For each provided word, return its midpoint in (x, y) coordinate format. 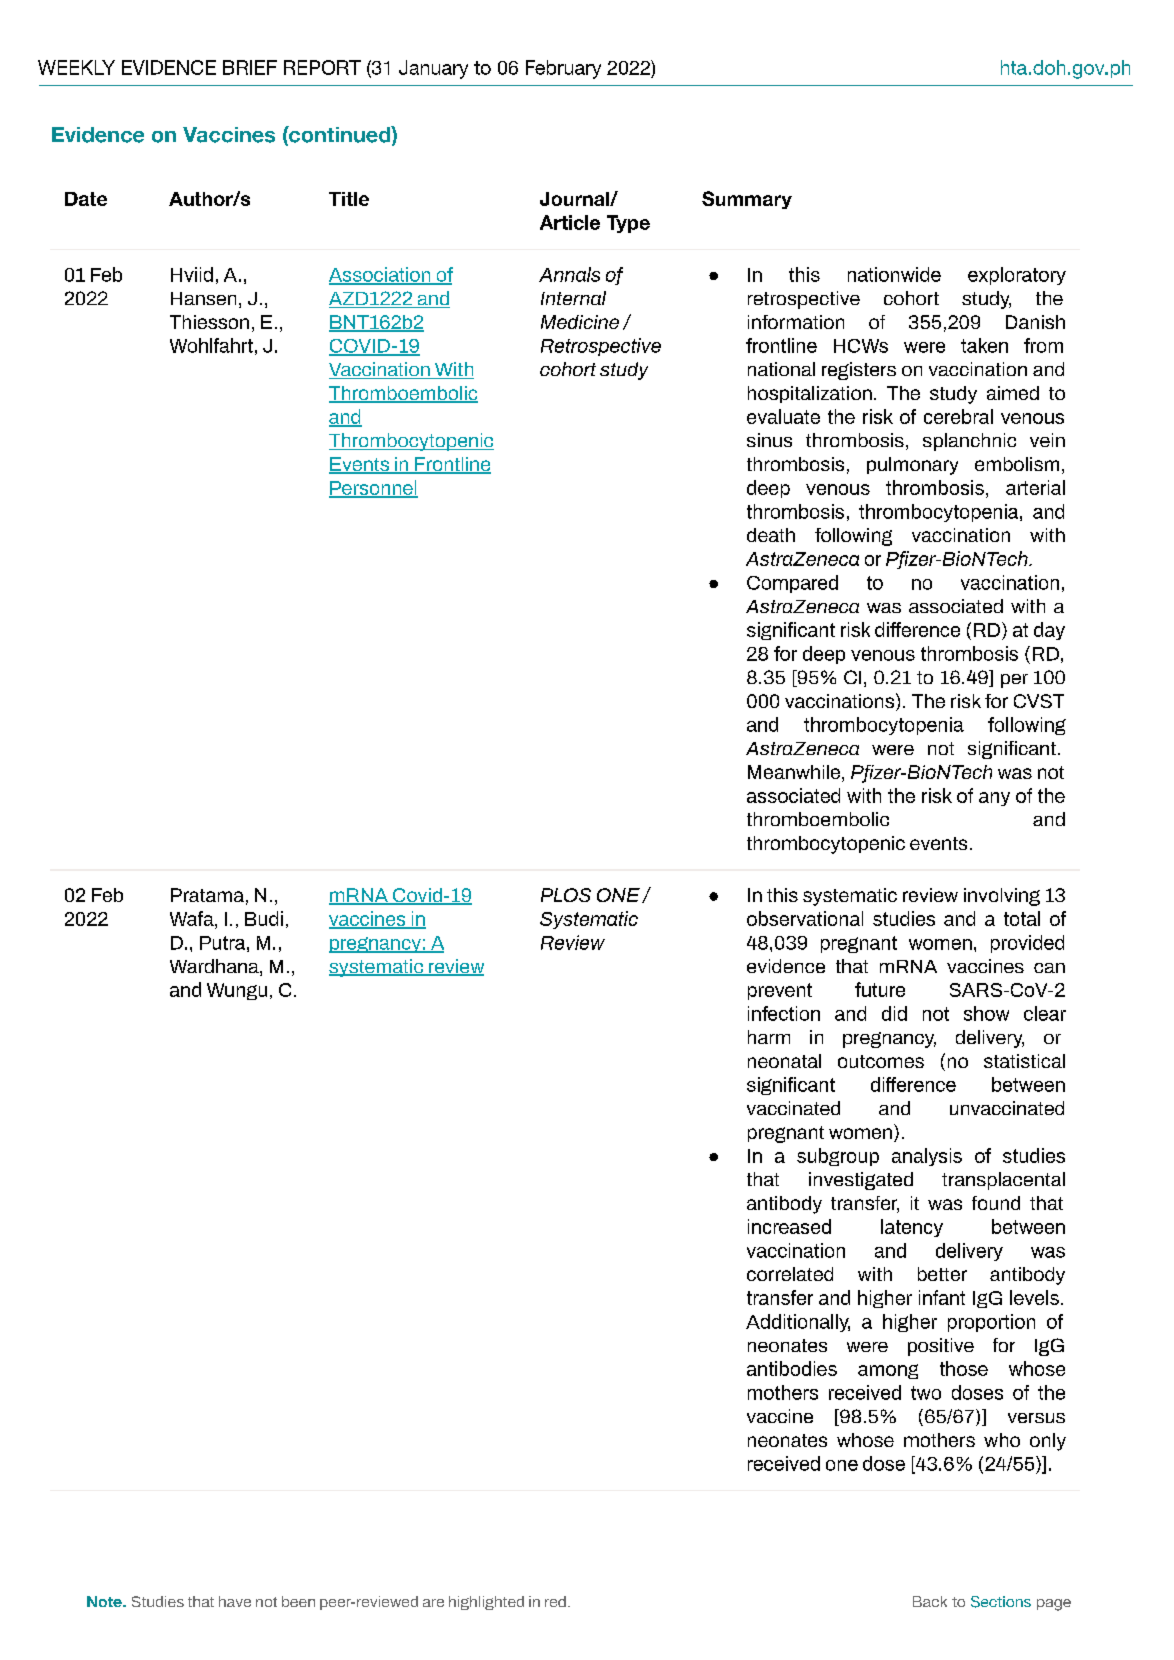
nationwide (894, 274)
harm (769, 1037)
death (771, 535)
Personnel (373, 488)
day (1049, 631)
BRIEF (250, 67)
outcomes (881, 1061)
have (235, 1601)
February (563, 69)
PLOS (566, 895)
